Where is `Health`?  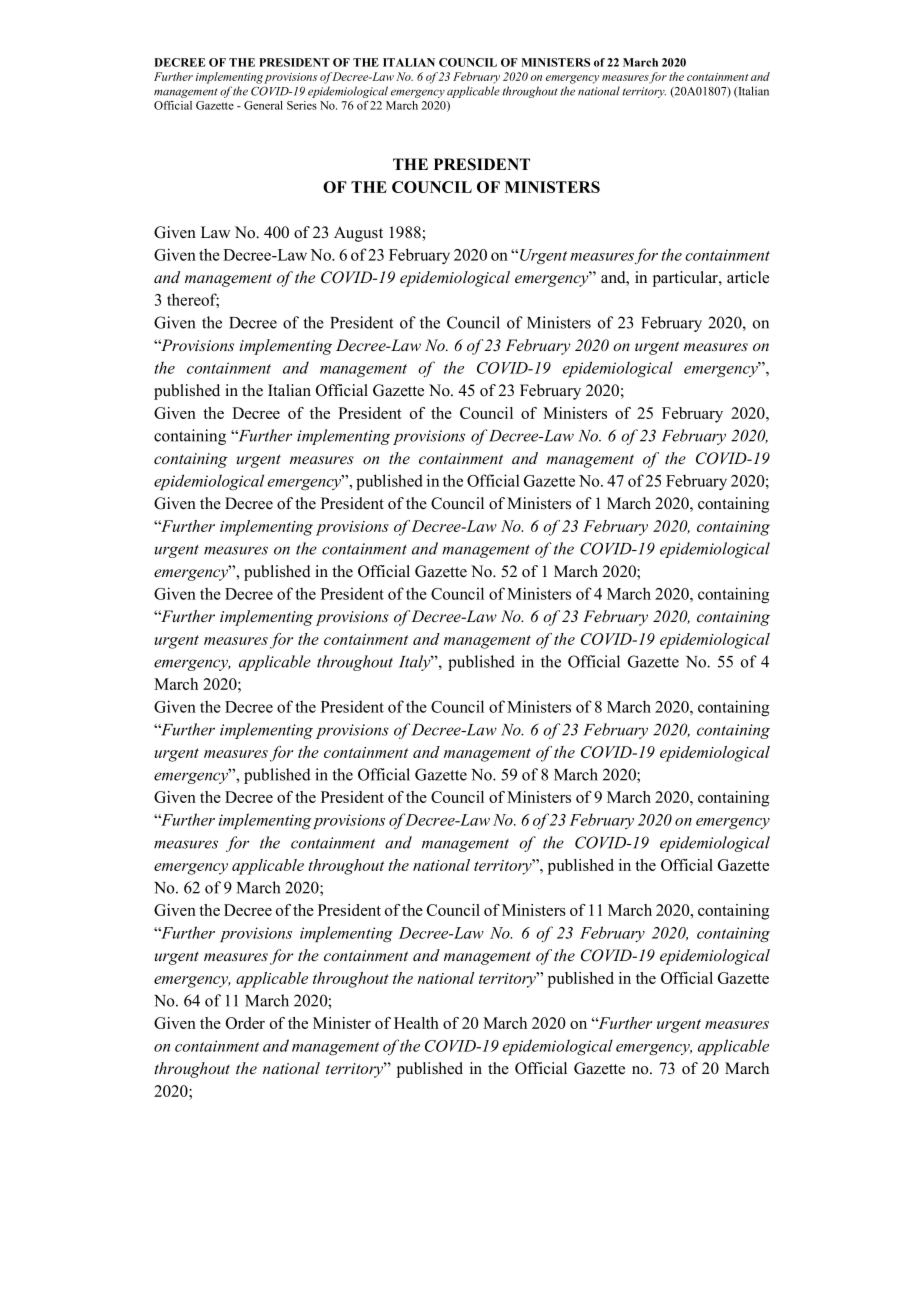 Health is located at coordinates (416, 1023).
